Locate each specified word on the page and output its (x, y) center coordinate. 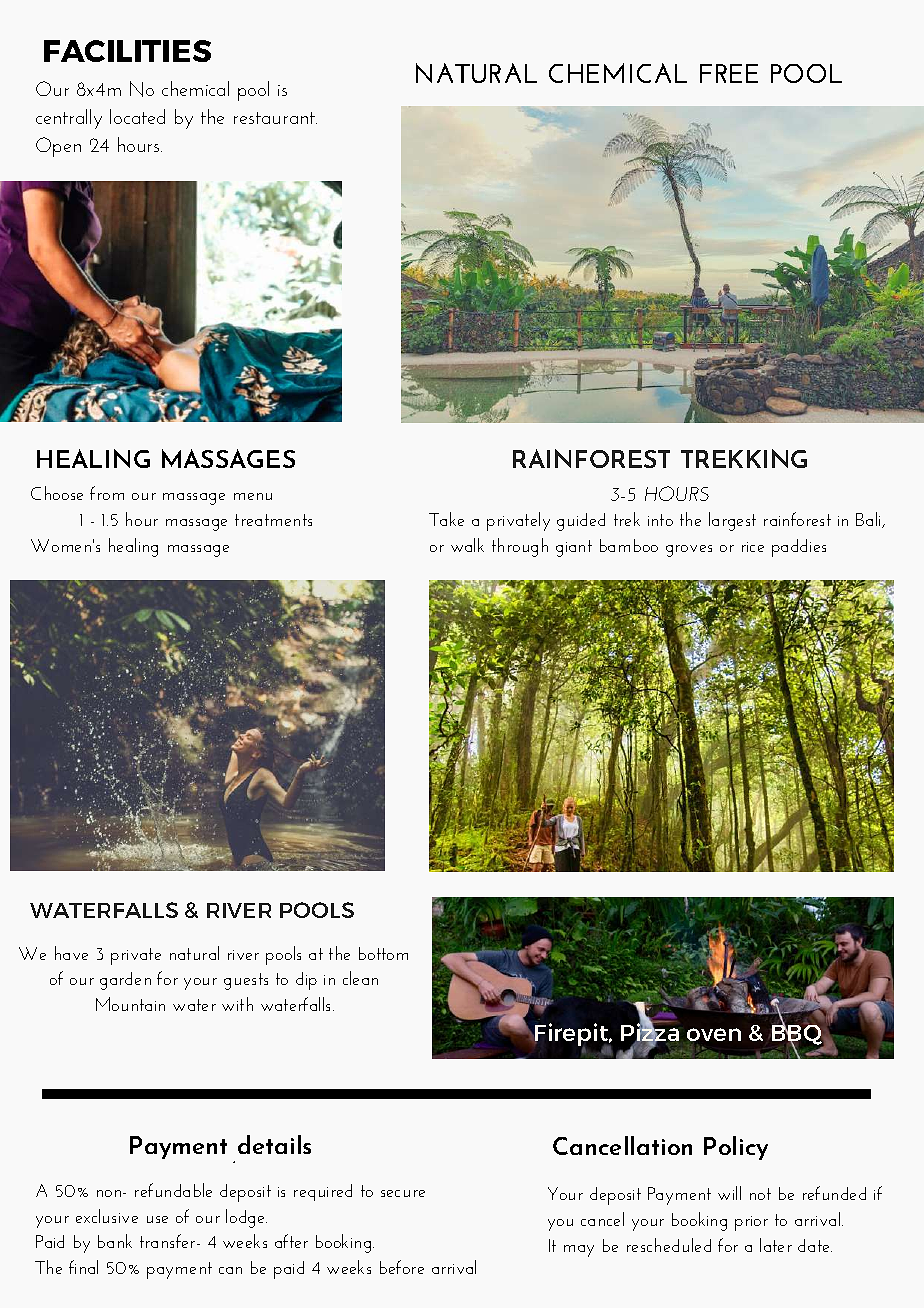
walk (467, 545)
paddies (799, 548)
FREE (729, 73)
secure (403, 1193)
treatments (273, 520)
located (137, 116)
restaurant (275, 118)
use (157, 1219)
